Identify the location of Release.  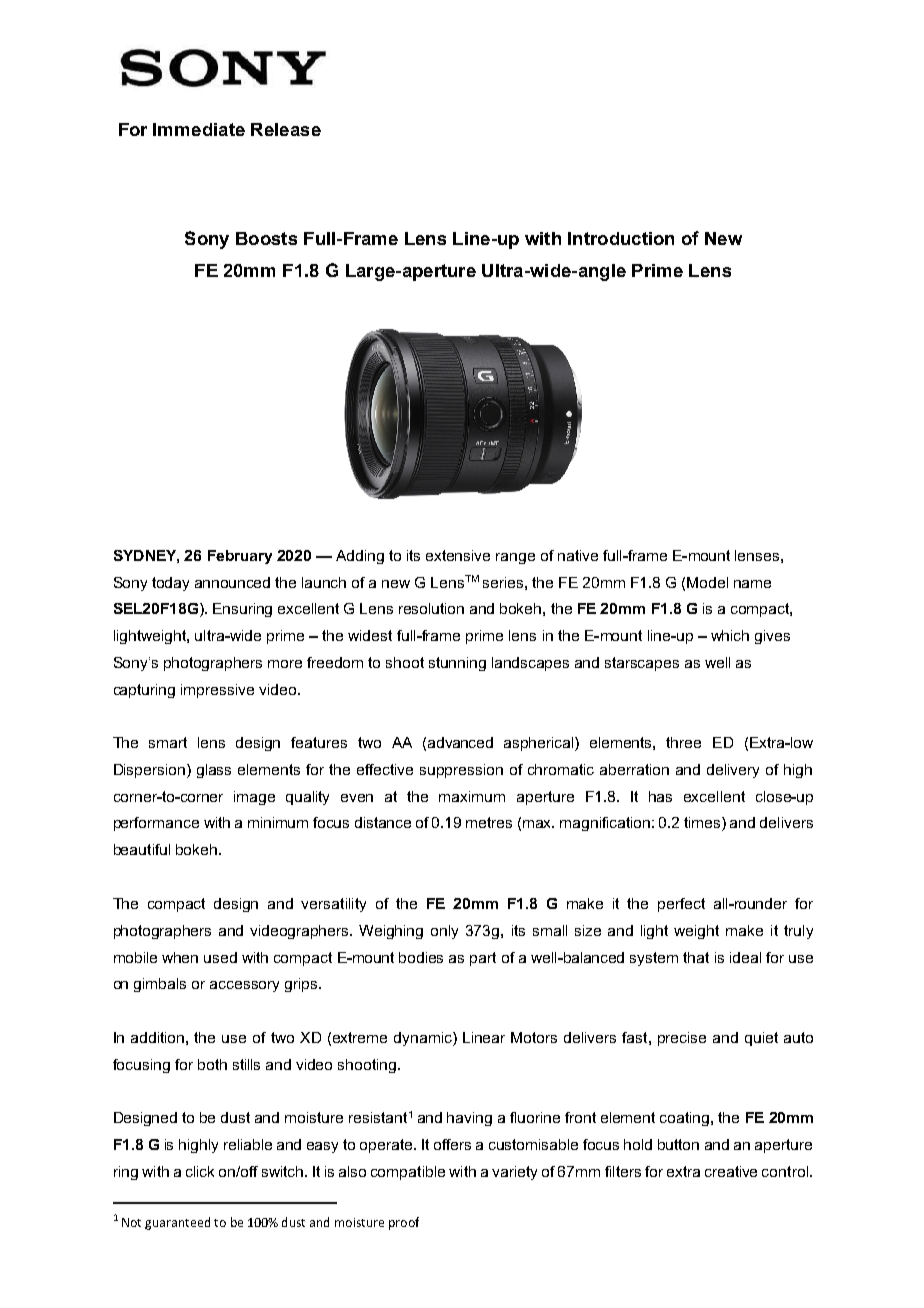
(286, 129).
